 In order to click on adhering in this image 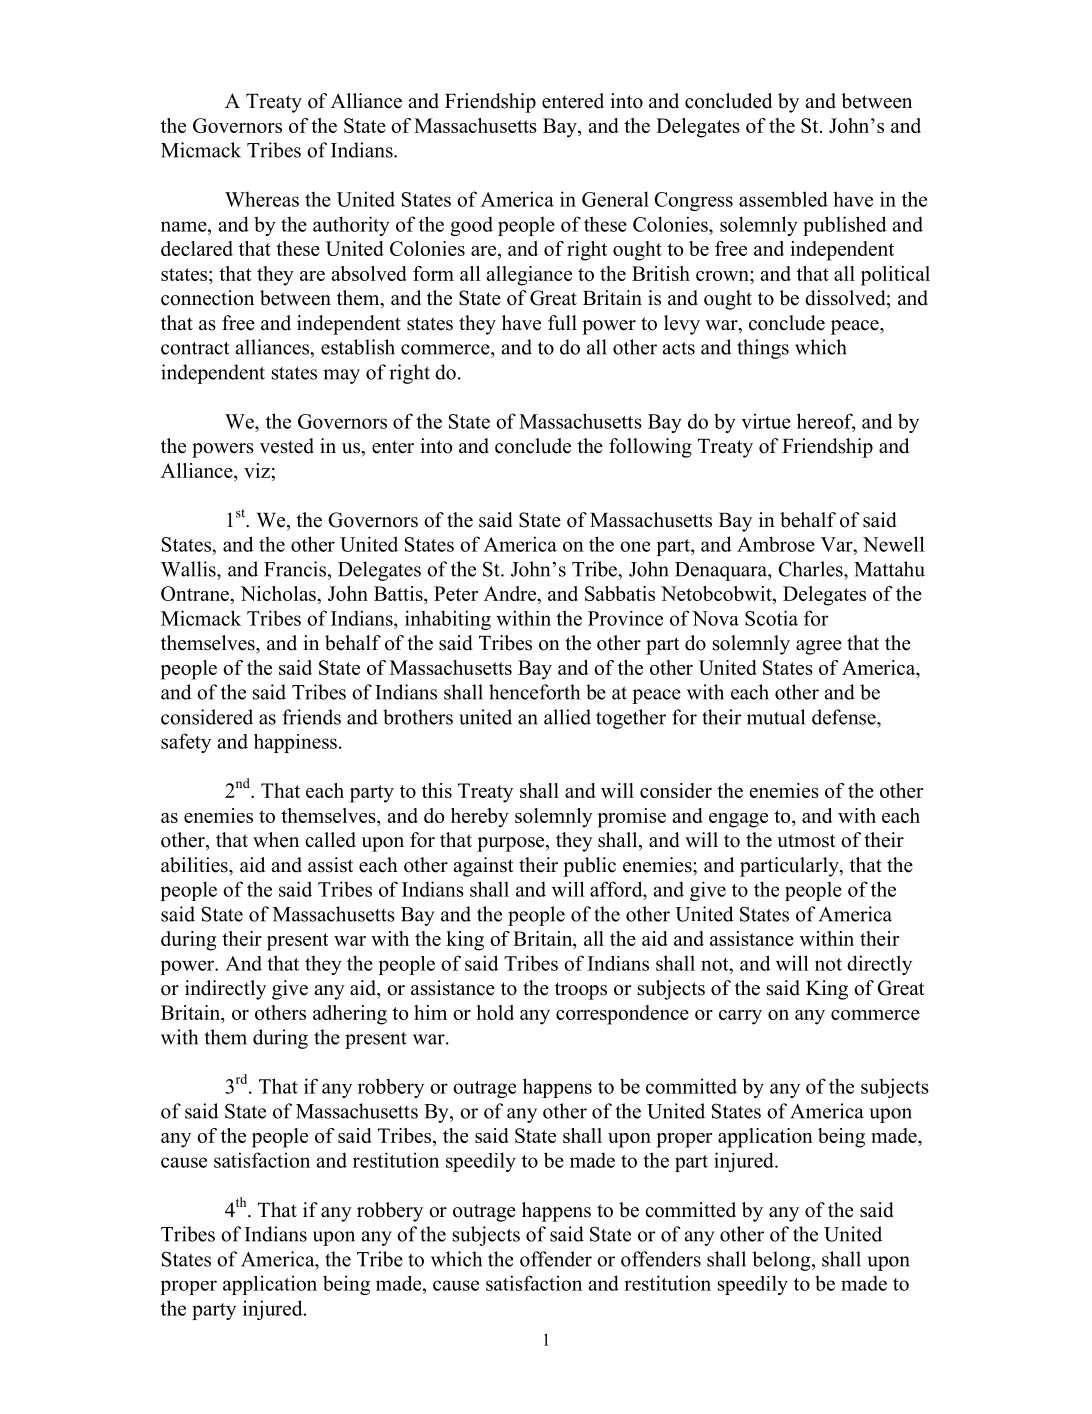, I will do `click(350, 1015)`.
